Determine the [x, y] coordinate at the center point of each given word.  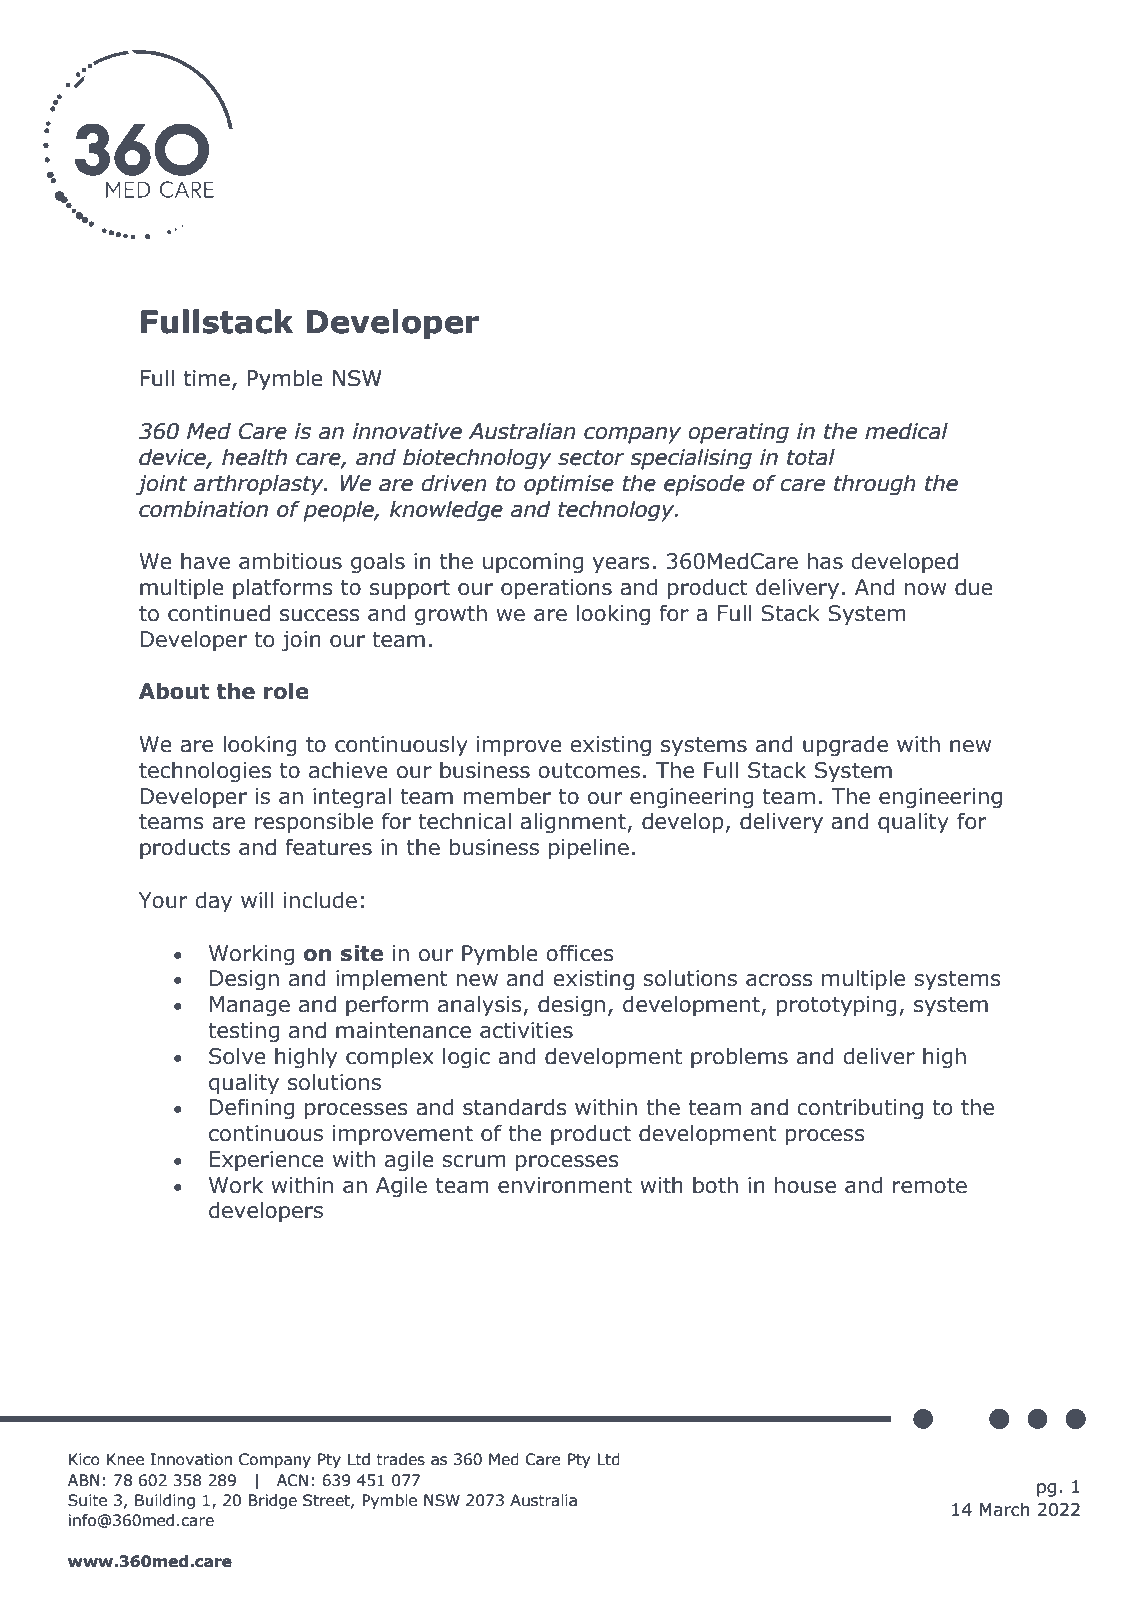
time [207, 378]
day [213, 902]
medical [906, 431]
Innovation [191, 1459]
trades [400, 1459]
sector [591, 458]
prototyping [836, 1006]
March [1005, 1509]
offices [580, 953]
